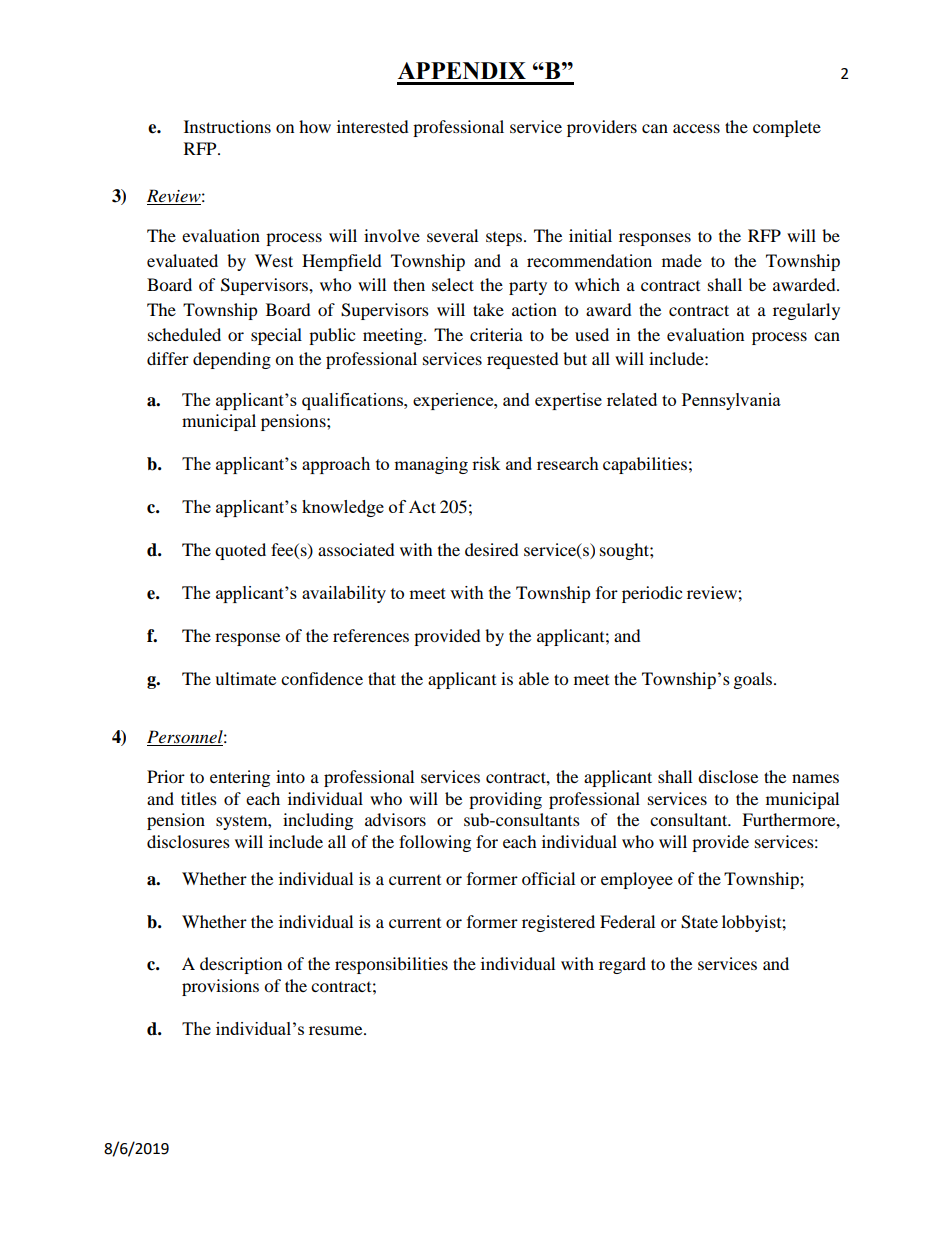 The image size is (952, 1233). Describe the element at coordinates (504, 239) in the screenshot. I see `steps` at that location.
